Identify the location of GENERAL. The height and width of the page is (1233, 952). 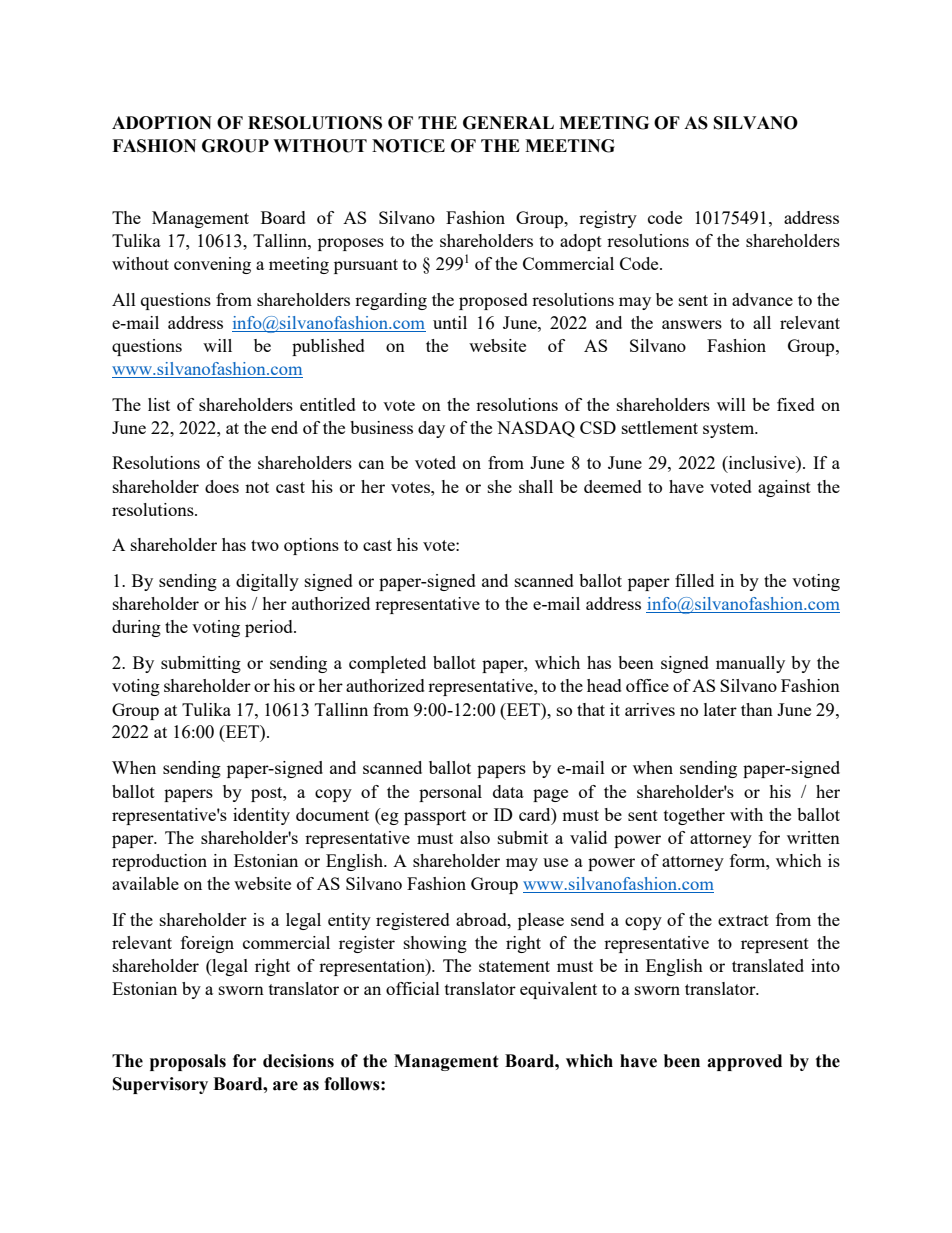
(508, 123).
